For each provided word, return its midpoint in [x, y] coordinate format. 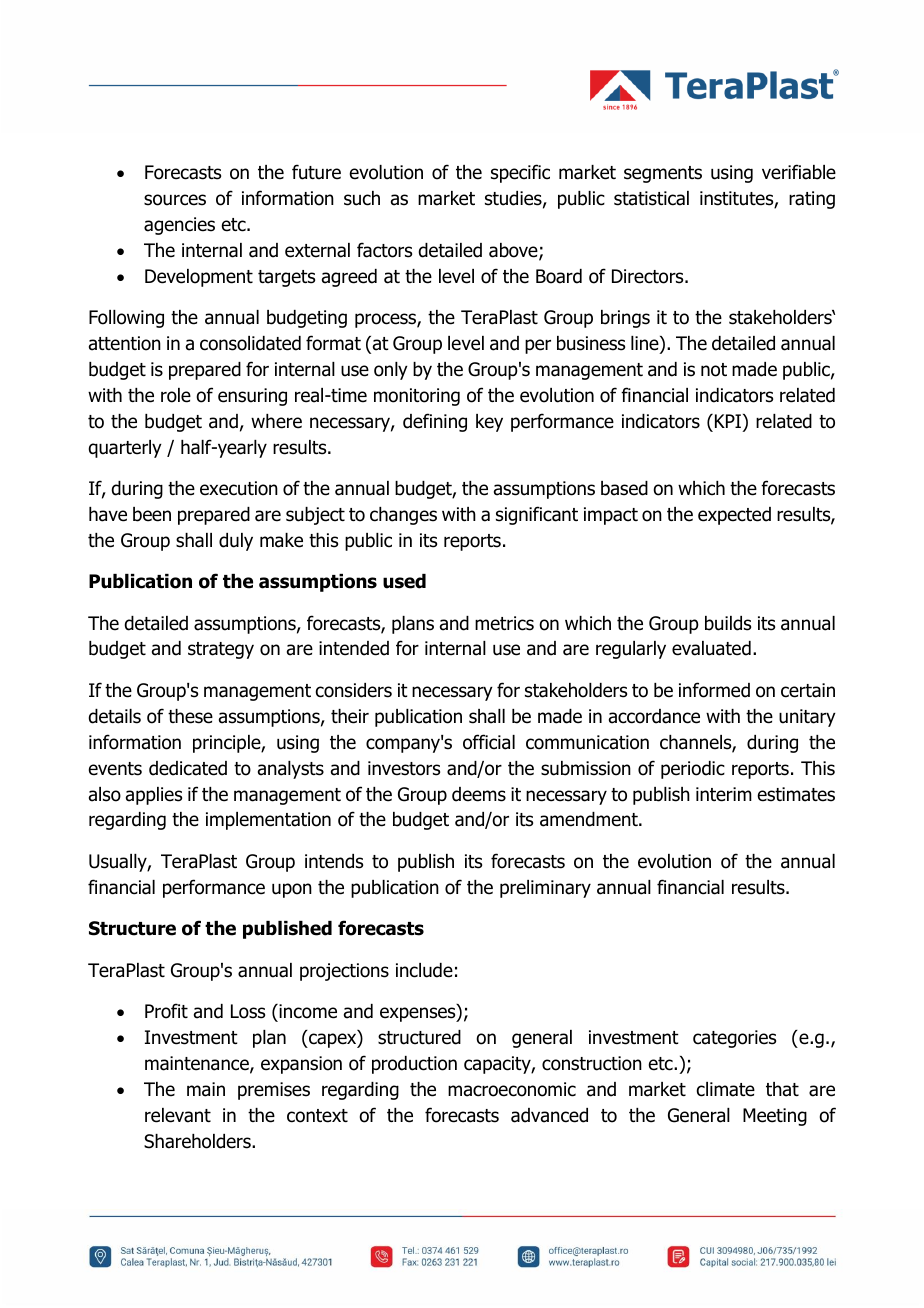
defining [435, 422]
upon [292, 890]
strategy [221, 650]
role [176, 395]
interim [724, 794]
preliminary [545, 889]
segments [663, 174]
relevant [178, 1115]
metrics [504, 623]
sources [175, 200]
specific [520, 173]
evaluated [711, 648]
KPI [728, 421]
